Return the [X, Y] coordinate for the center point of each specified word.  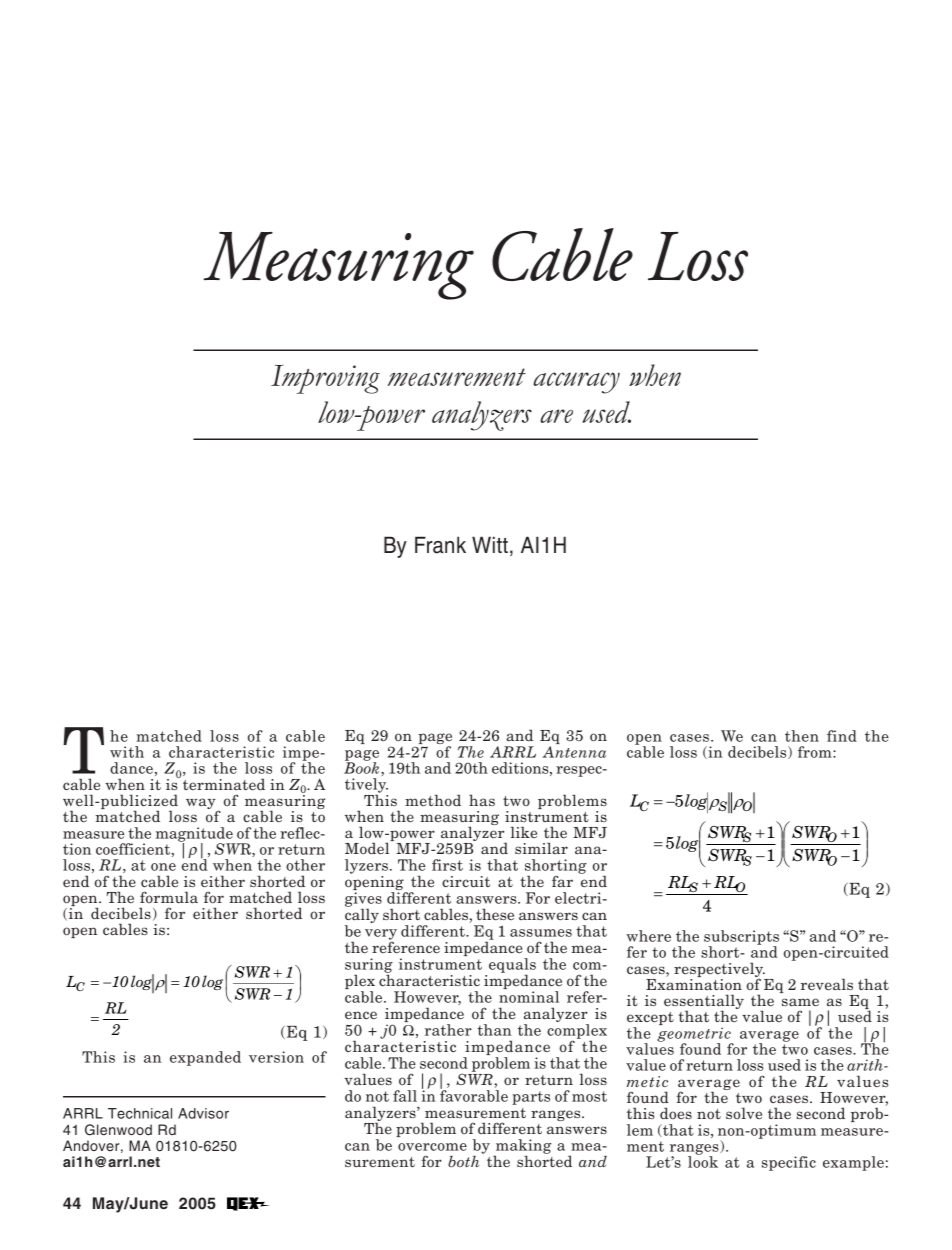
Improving [325, 379]
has [482, 800]
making [522, 1148]
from [816, 752]
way [202, 805]
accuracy [576, 383]
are [556, 416]
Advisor [203, 1113]
